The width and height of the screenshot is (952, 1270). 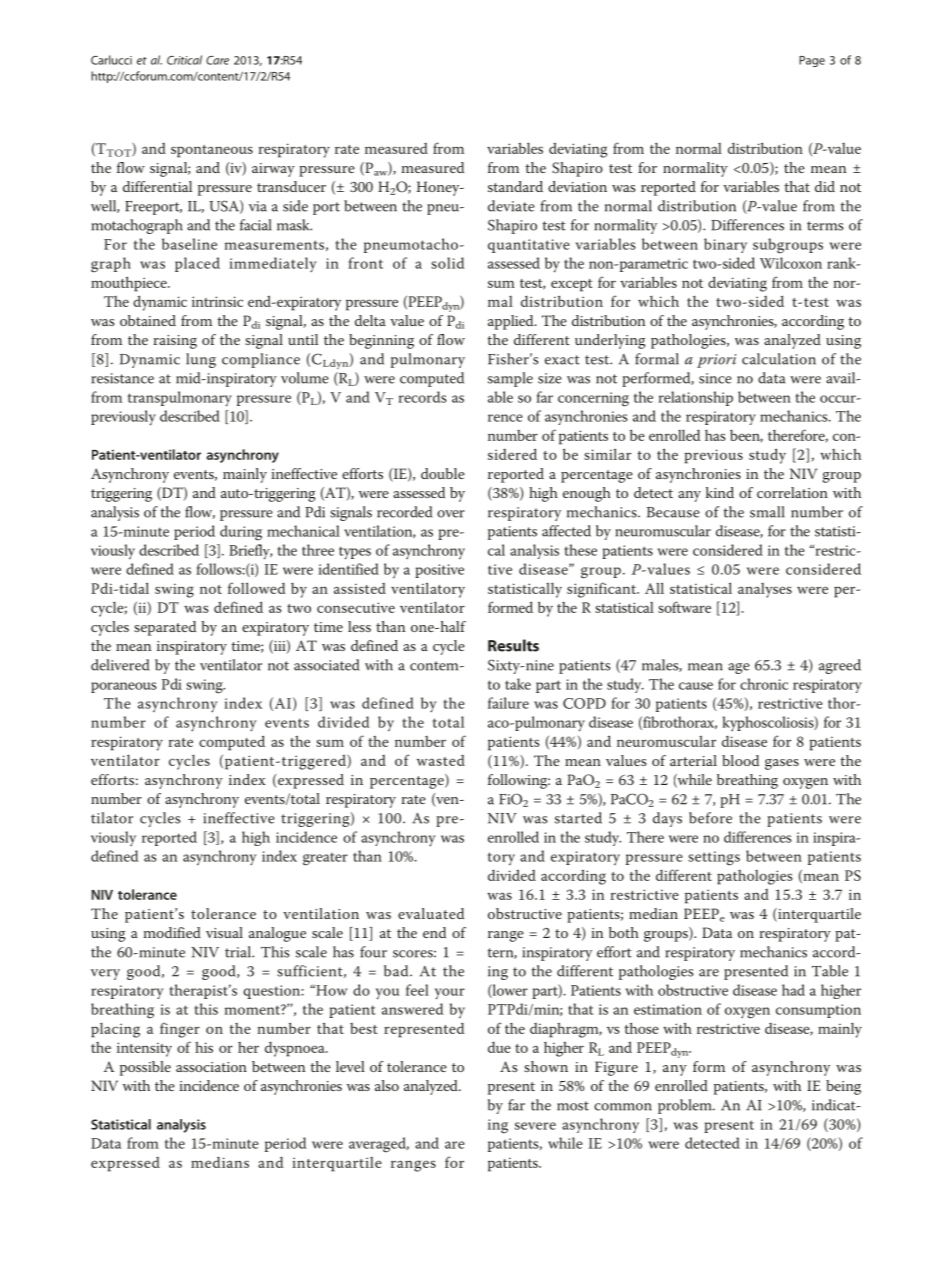 I want to click on association, so click(x=211, y=1067).
